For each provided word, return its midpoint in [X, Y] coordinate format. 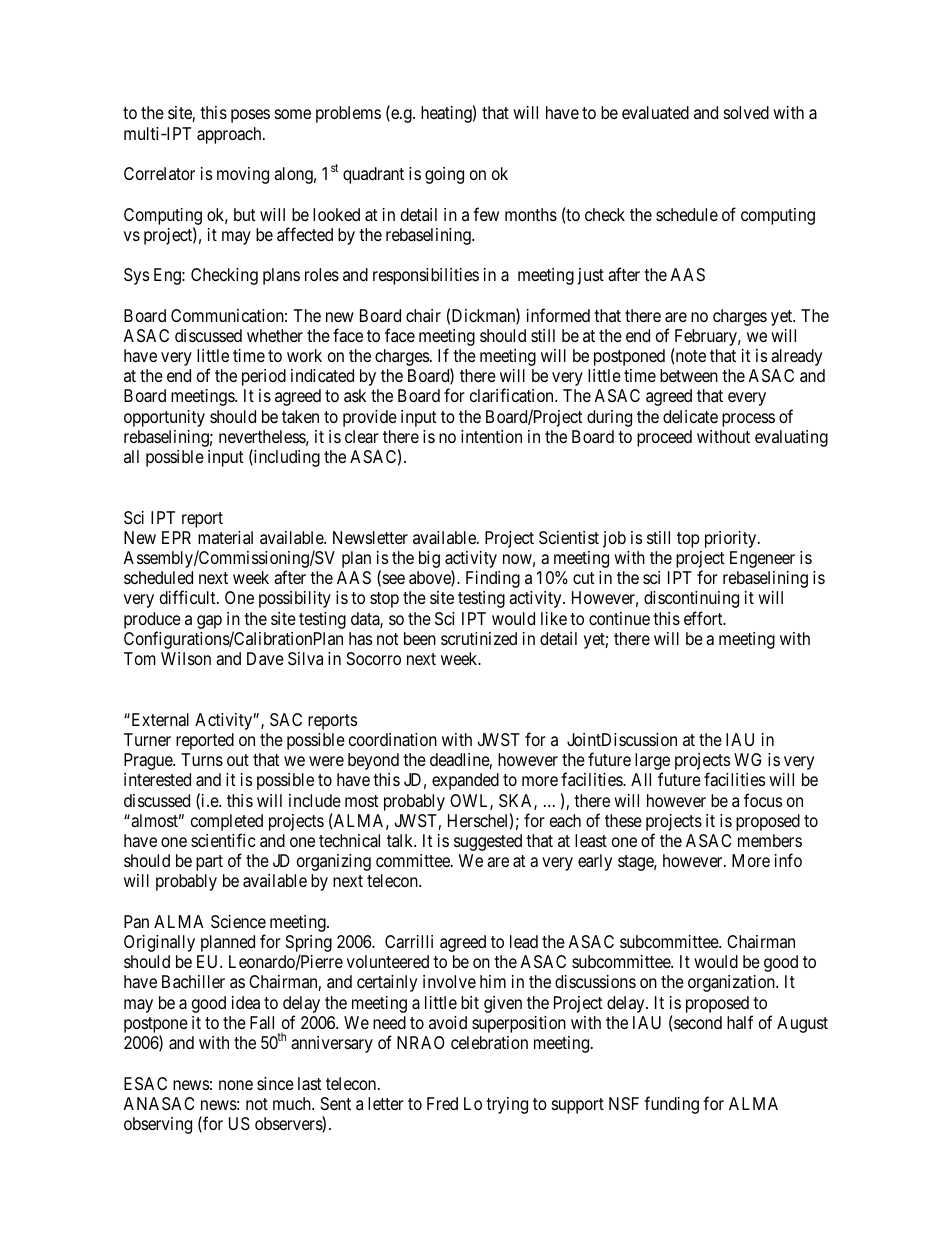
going [444, 175]
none [236, 1085]
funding [671, 1105]
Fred [442, 1103]
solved [746, 112]
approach [230, 135]
